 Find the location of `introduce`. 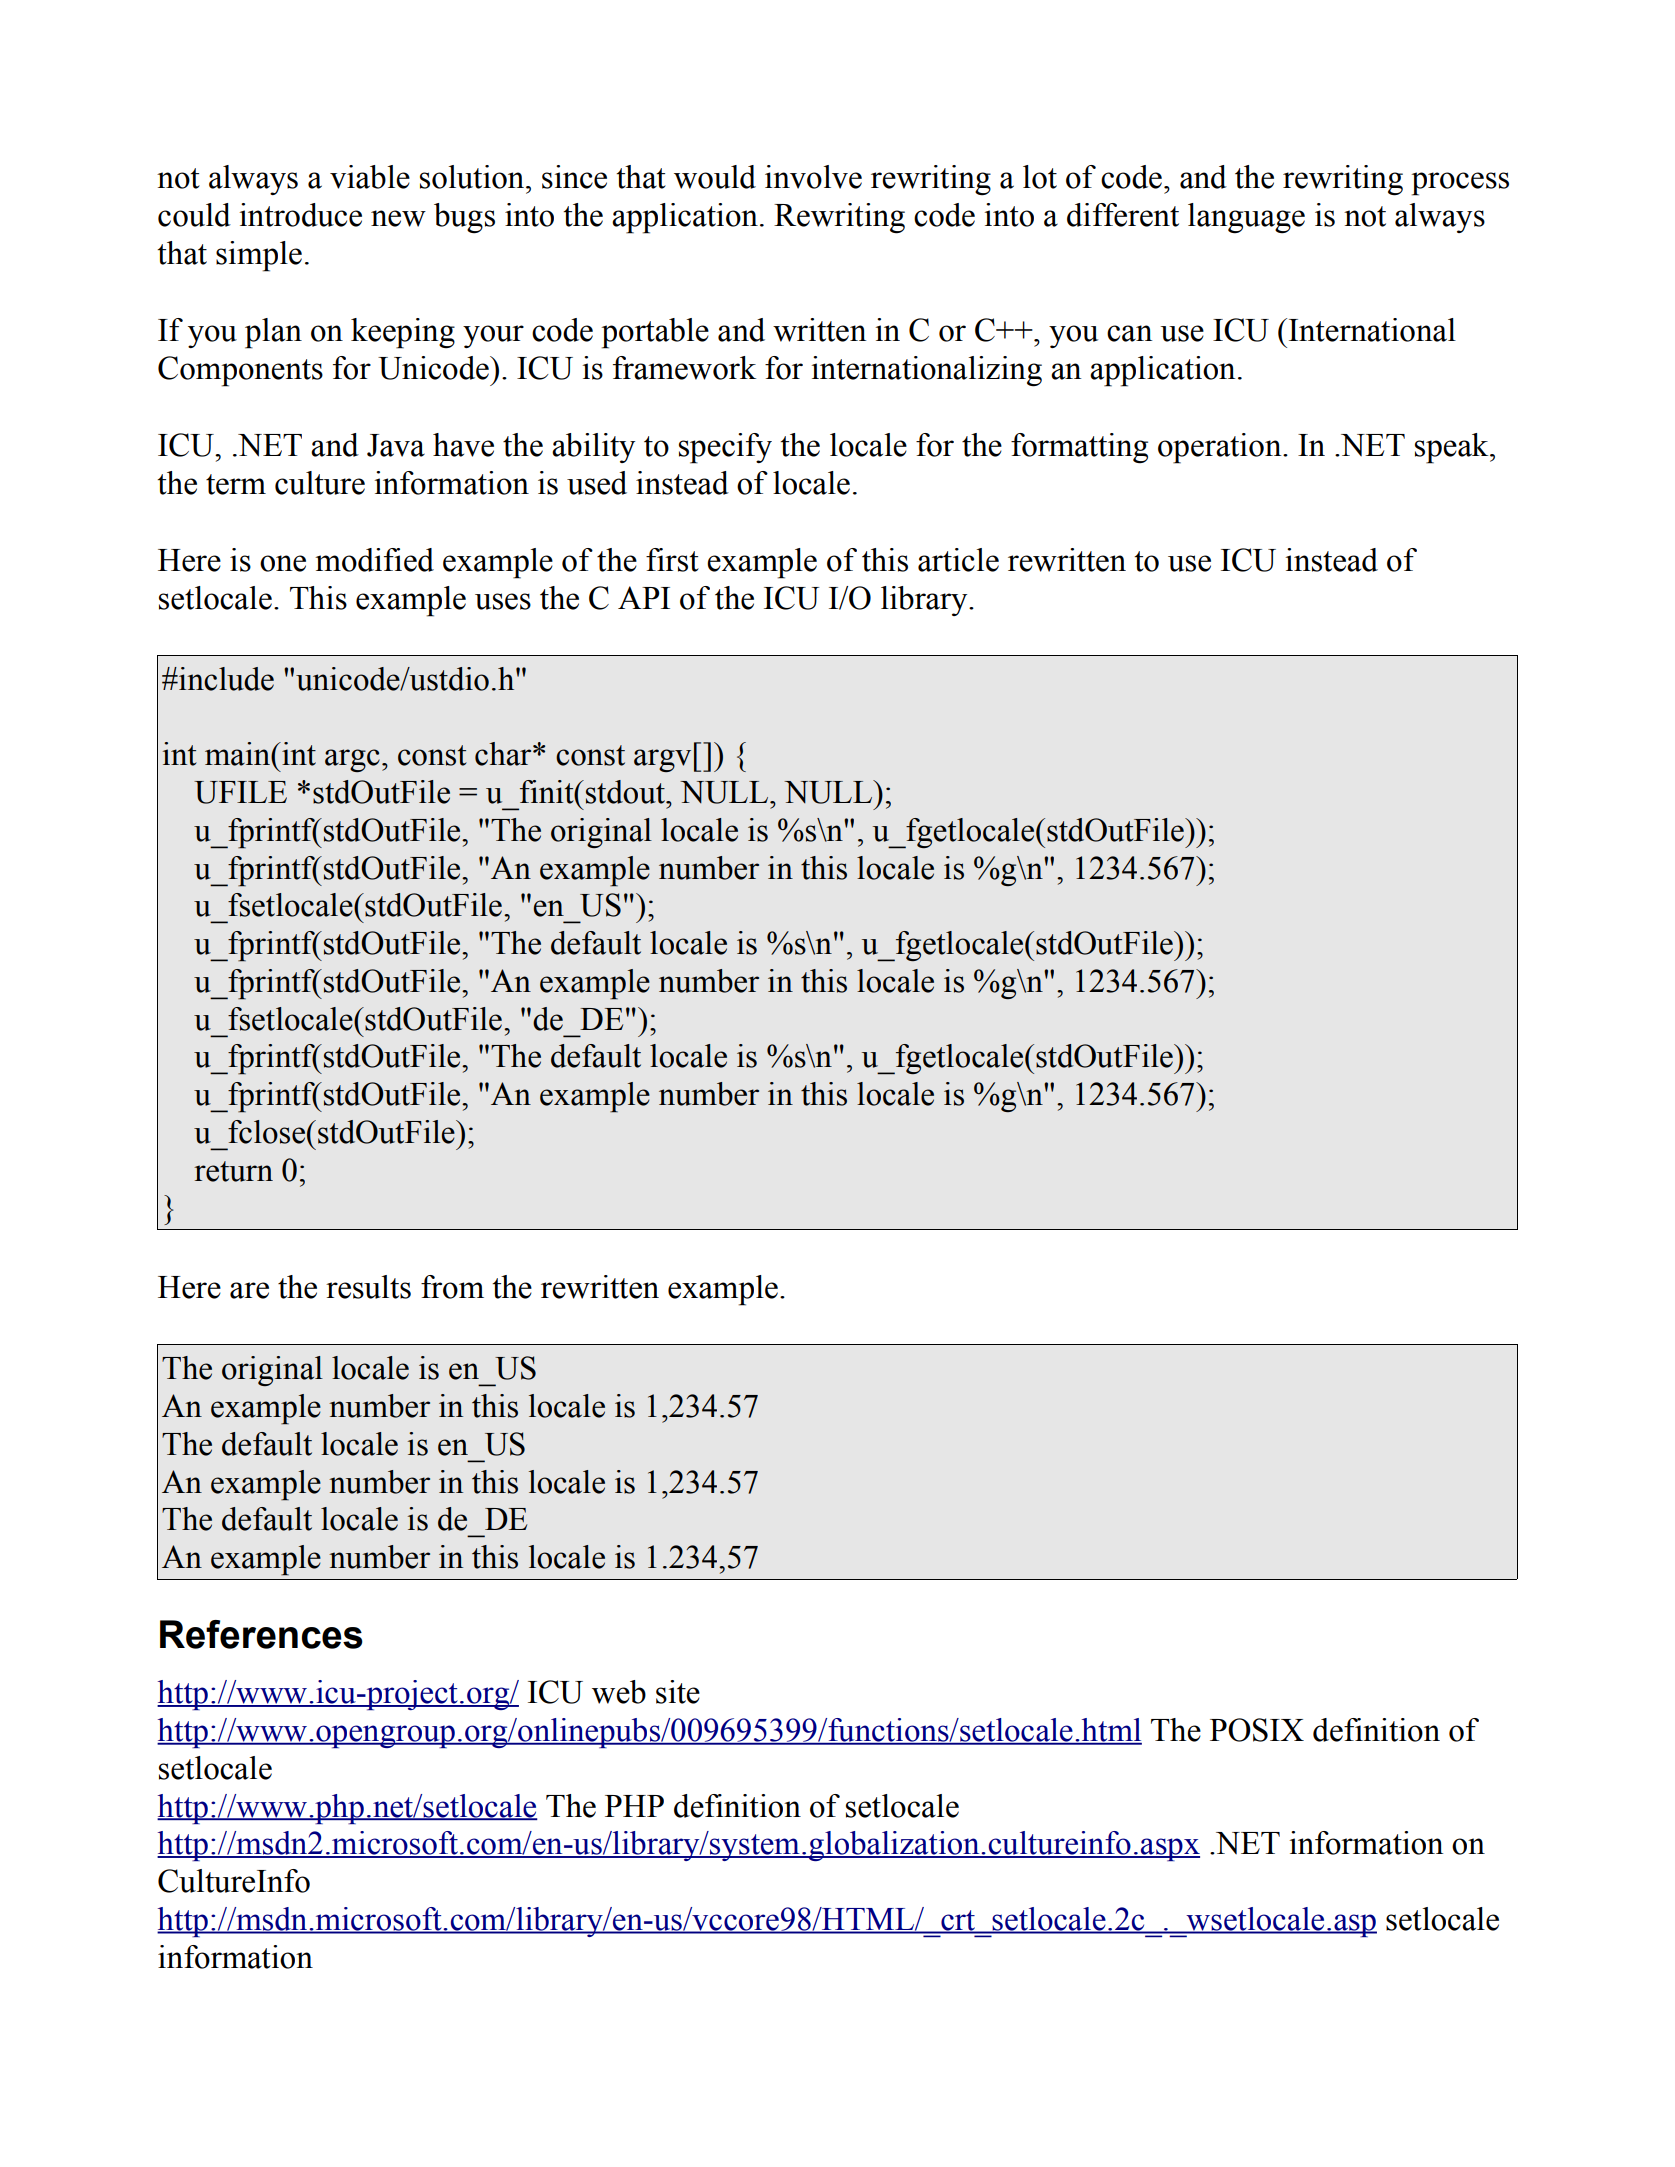

introduce is located at coordinates (301, 215).
